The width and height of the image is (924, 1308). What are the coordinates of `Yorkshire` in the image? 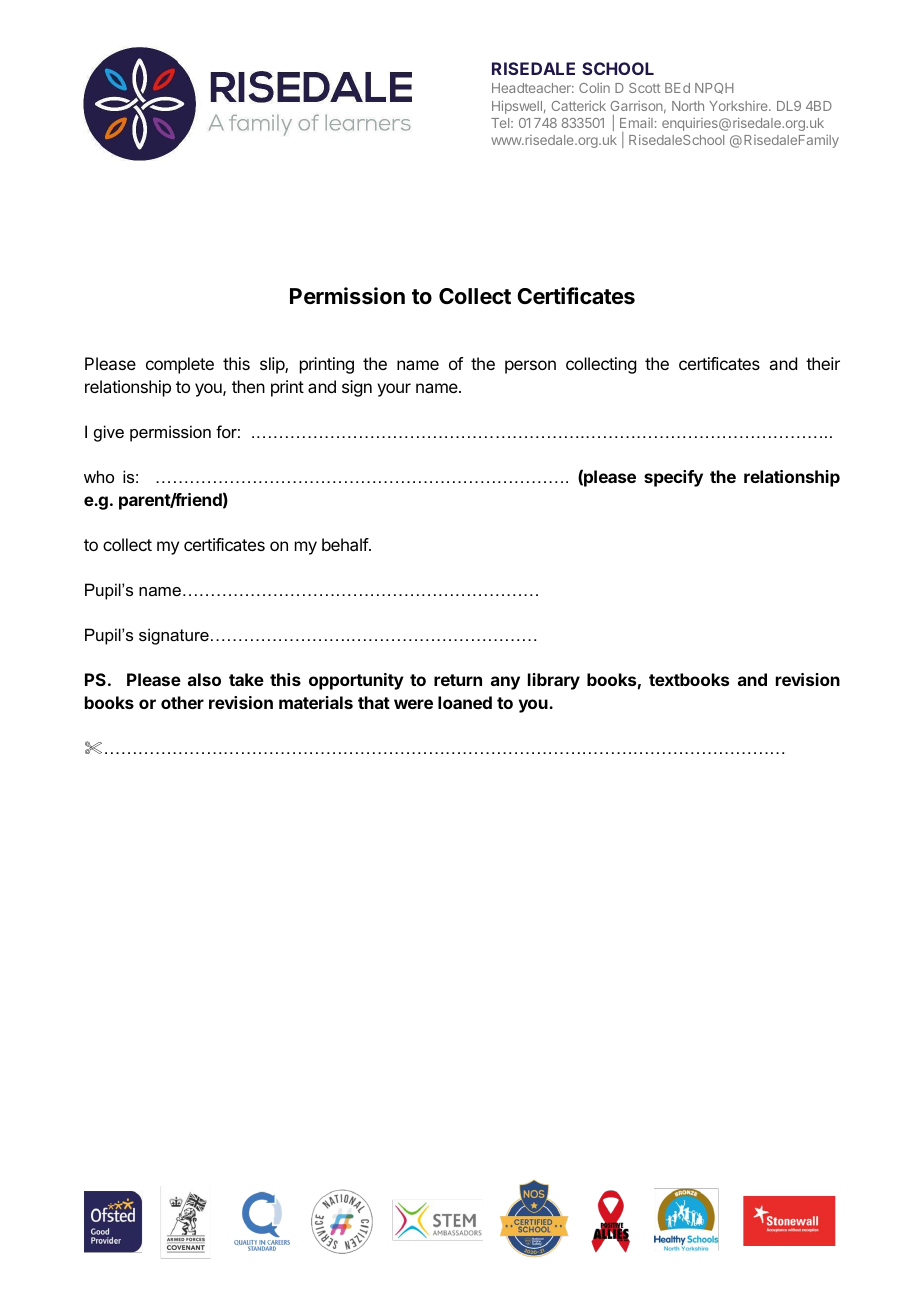 It's located at (739, 106).
